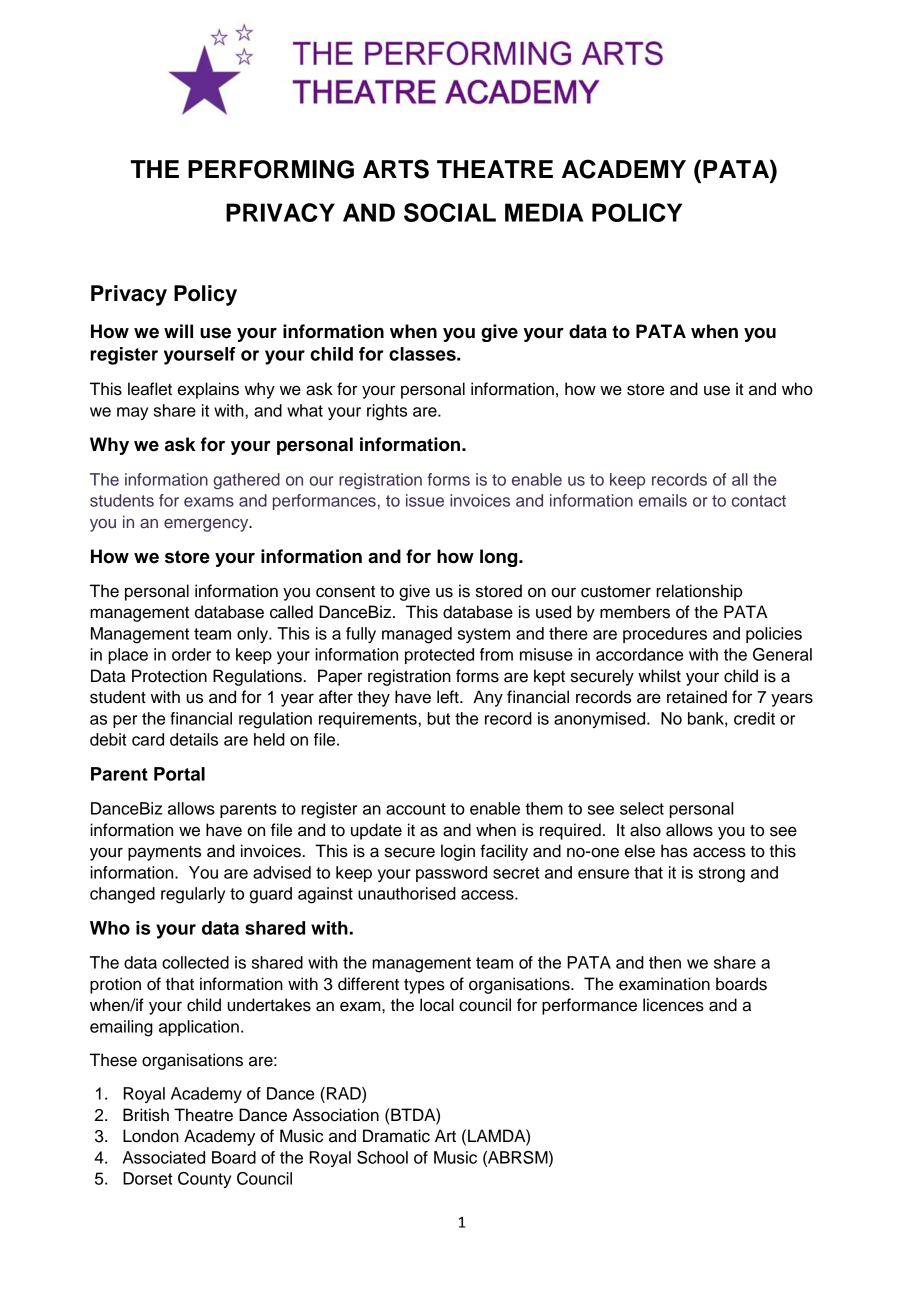 This screenshot has height=1308, width=924. I want to click on retained, so click(697, 697).
